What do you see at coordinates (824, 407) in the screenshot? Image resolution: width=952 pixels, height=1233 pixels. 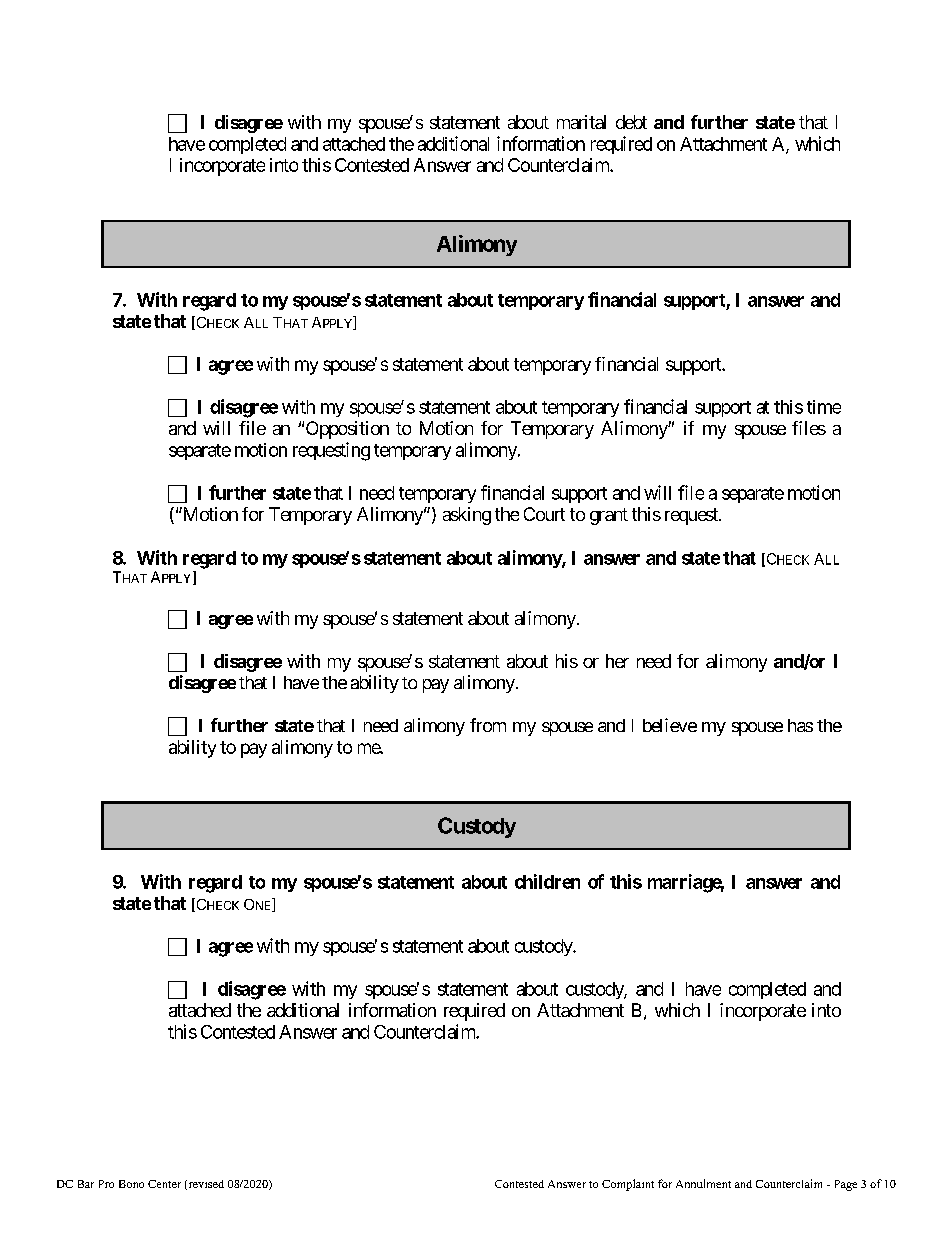 I see `time` at bounding box center [824, 407].
